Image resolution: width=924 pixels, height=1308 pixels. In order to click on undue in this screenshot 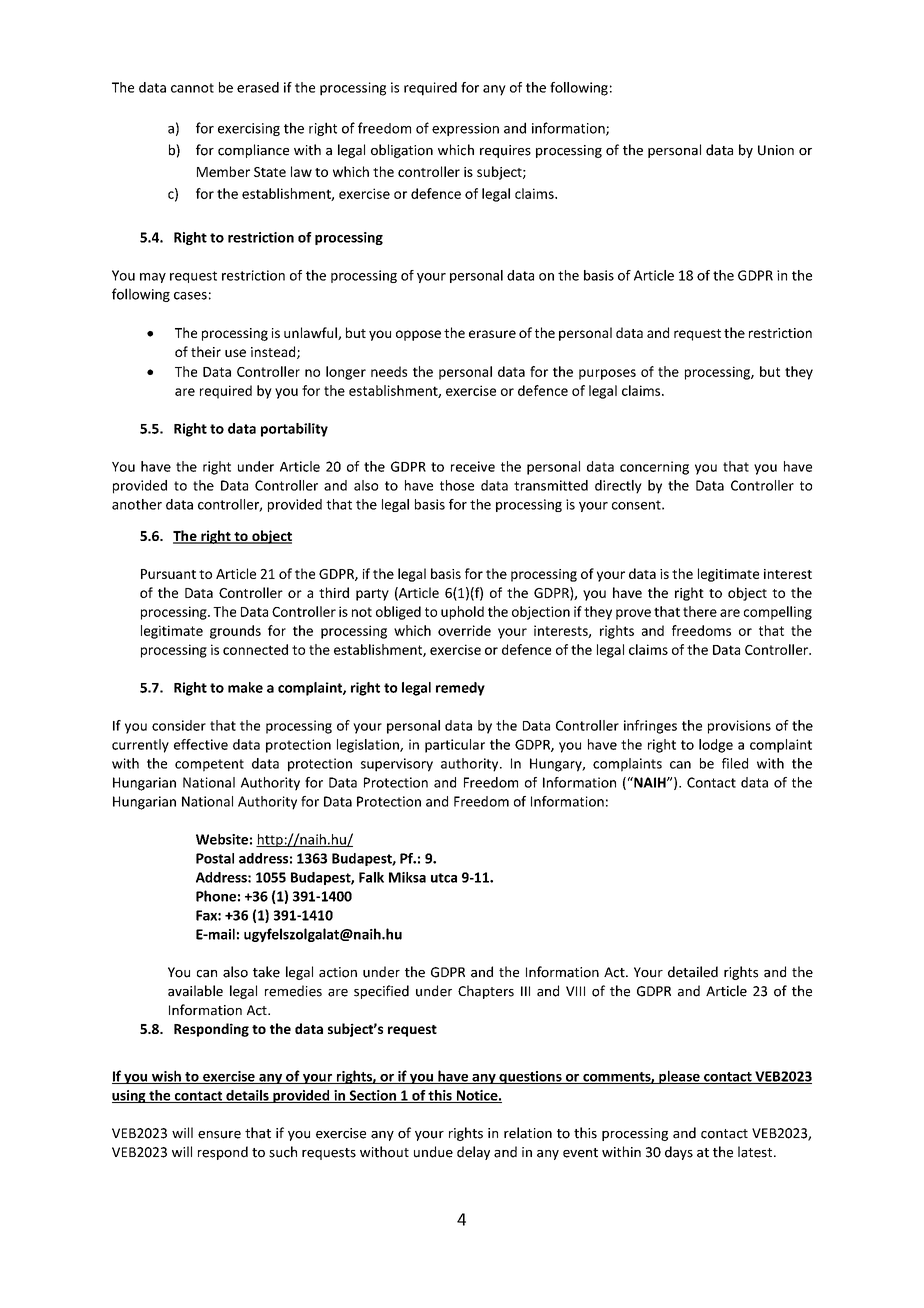, I will do `click(433, 1152)`.
